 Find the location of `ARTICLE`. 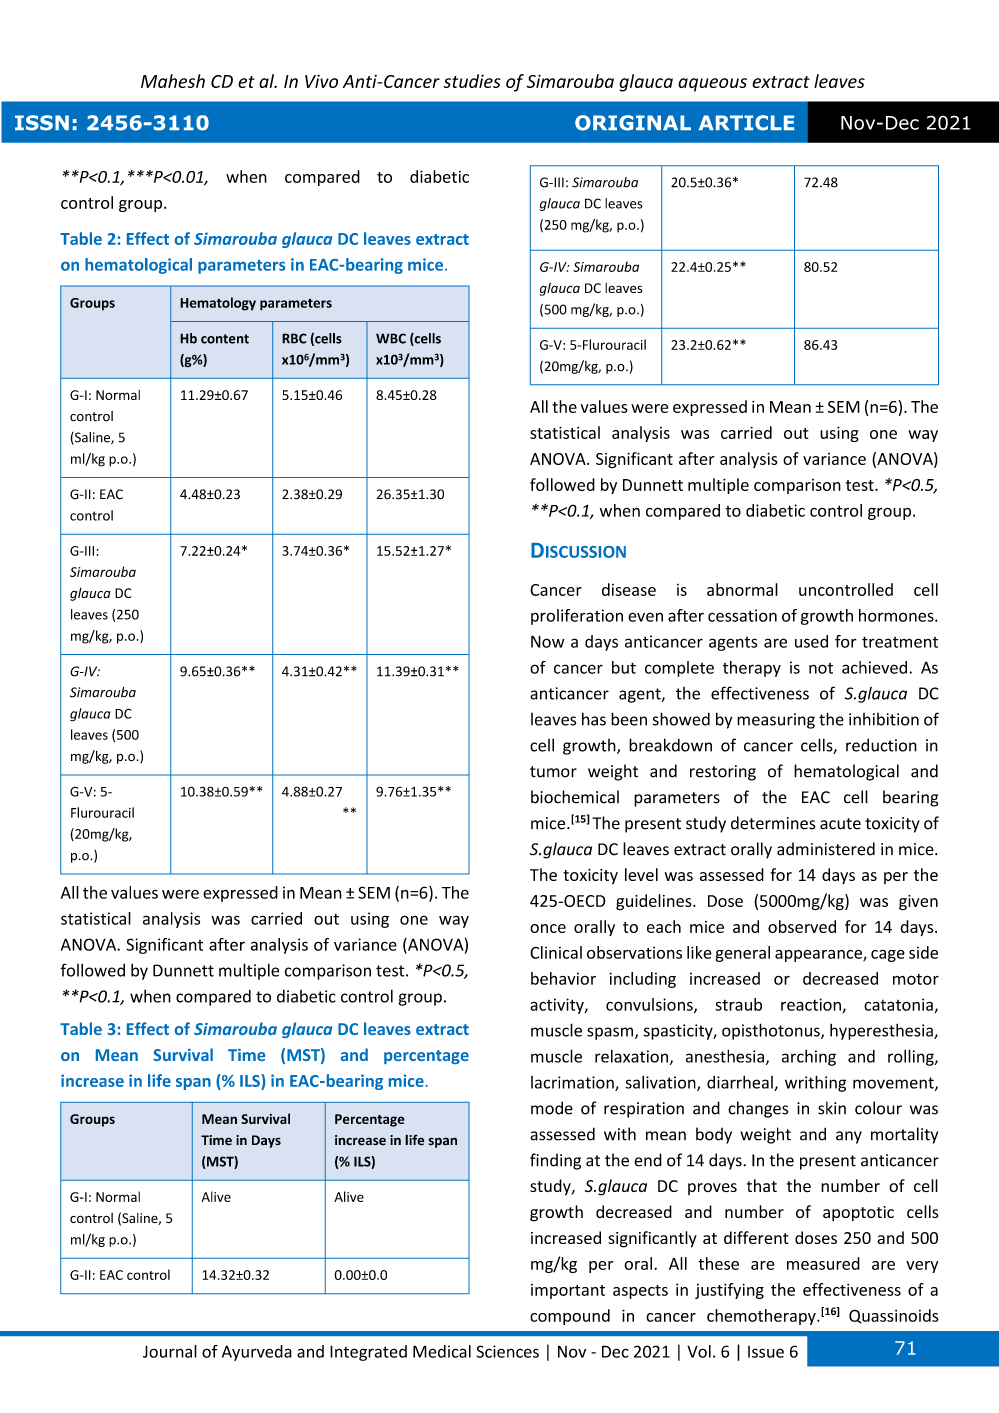

ARTICLE is located at coordinates (746, 123).
